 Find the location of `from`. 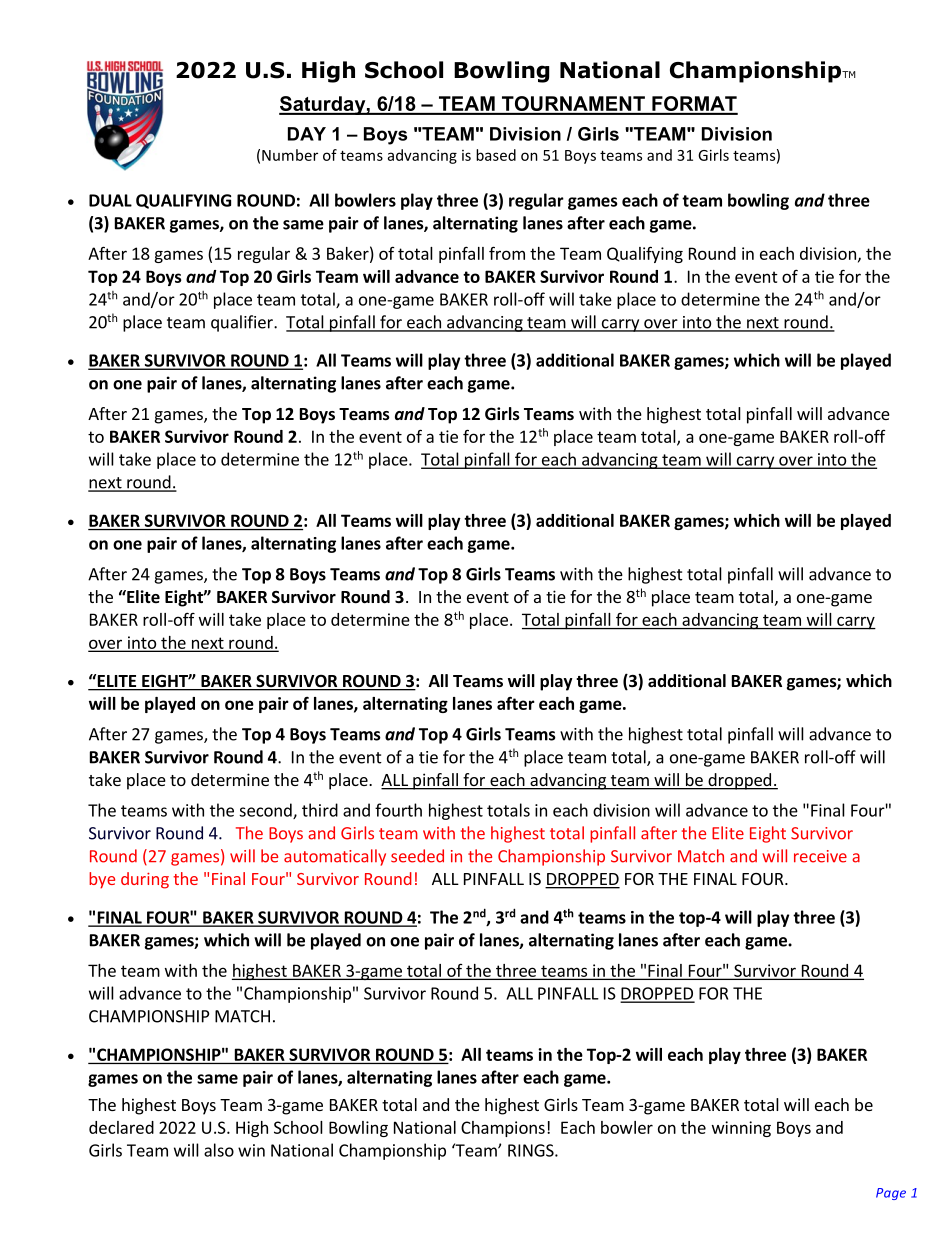

from is located at coordinates (507, 253).
